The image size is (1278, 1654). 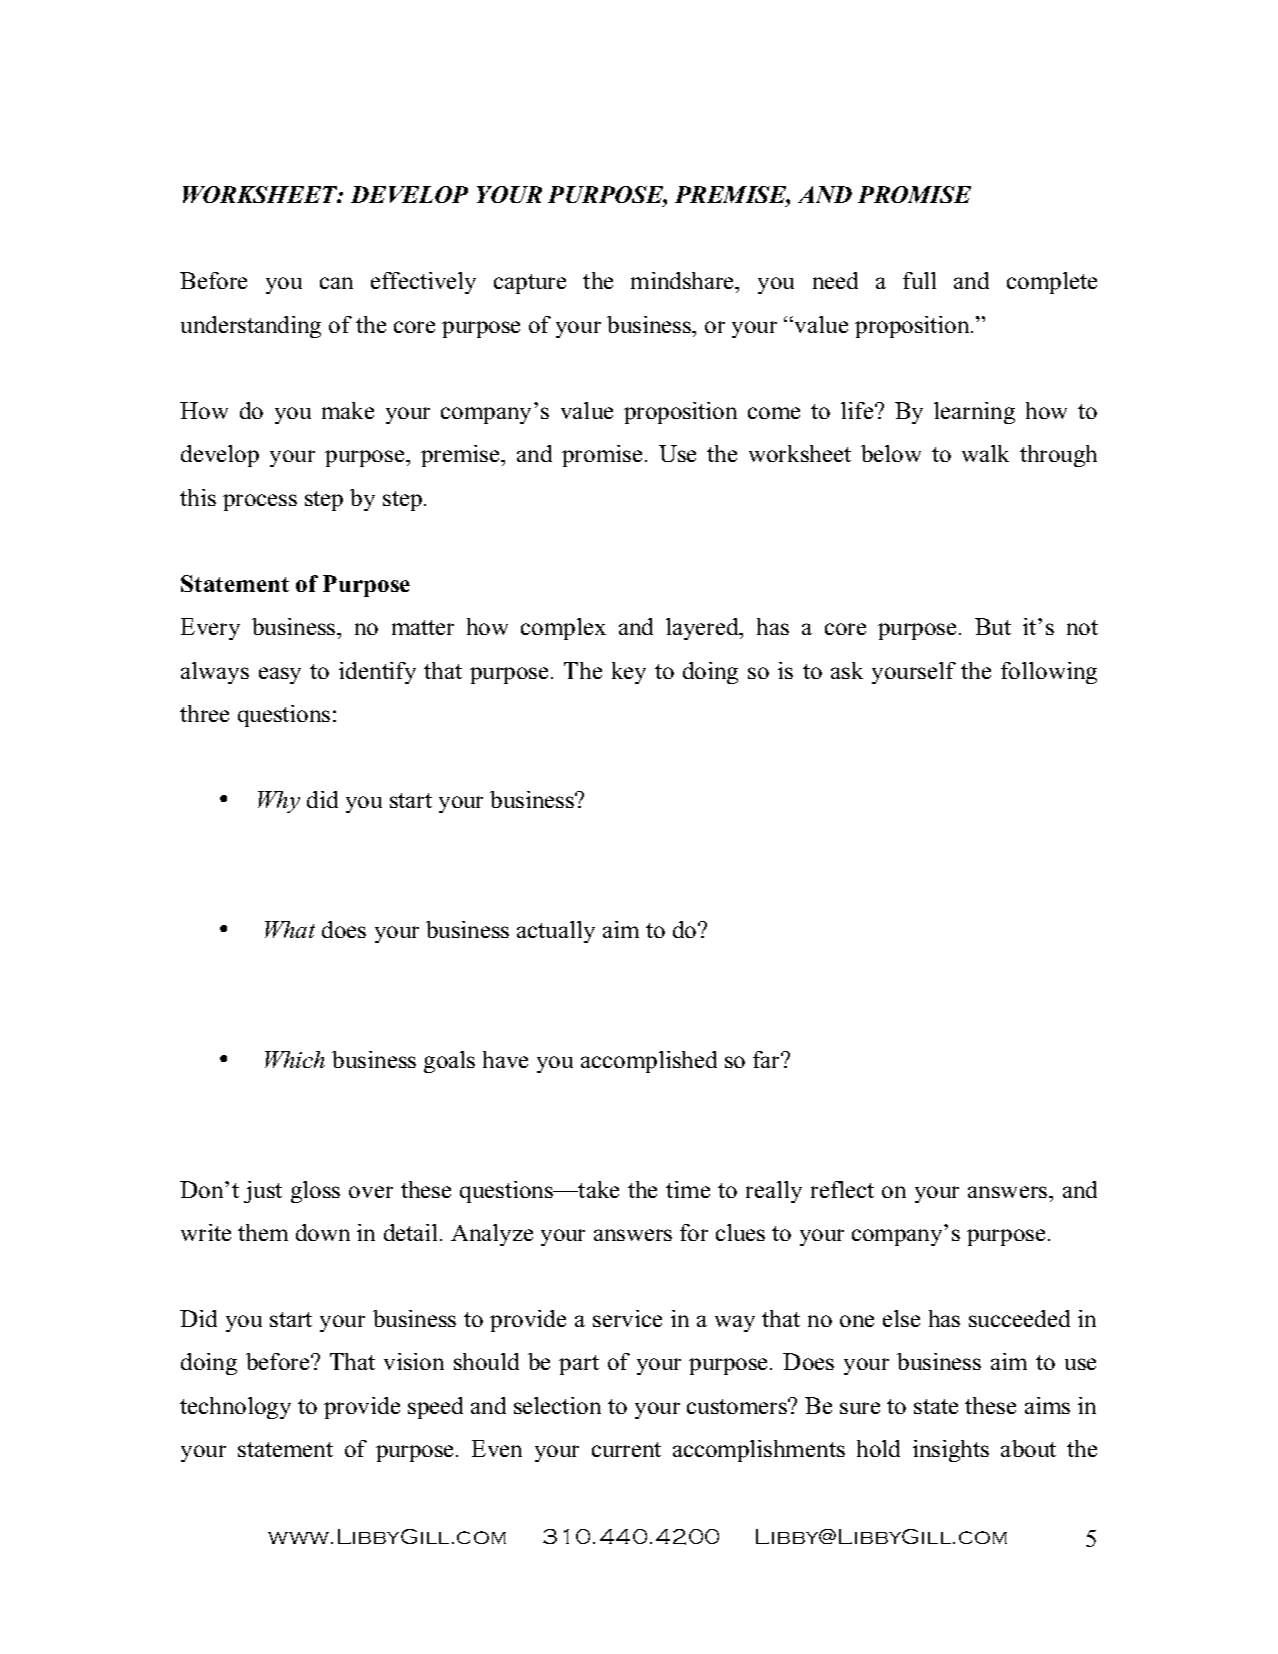 I want to click on capture, so click(x=530, y=284).
